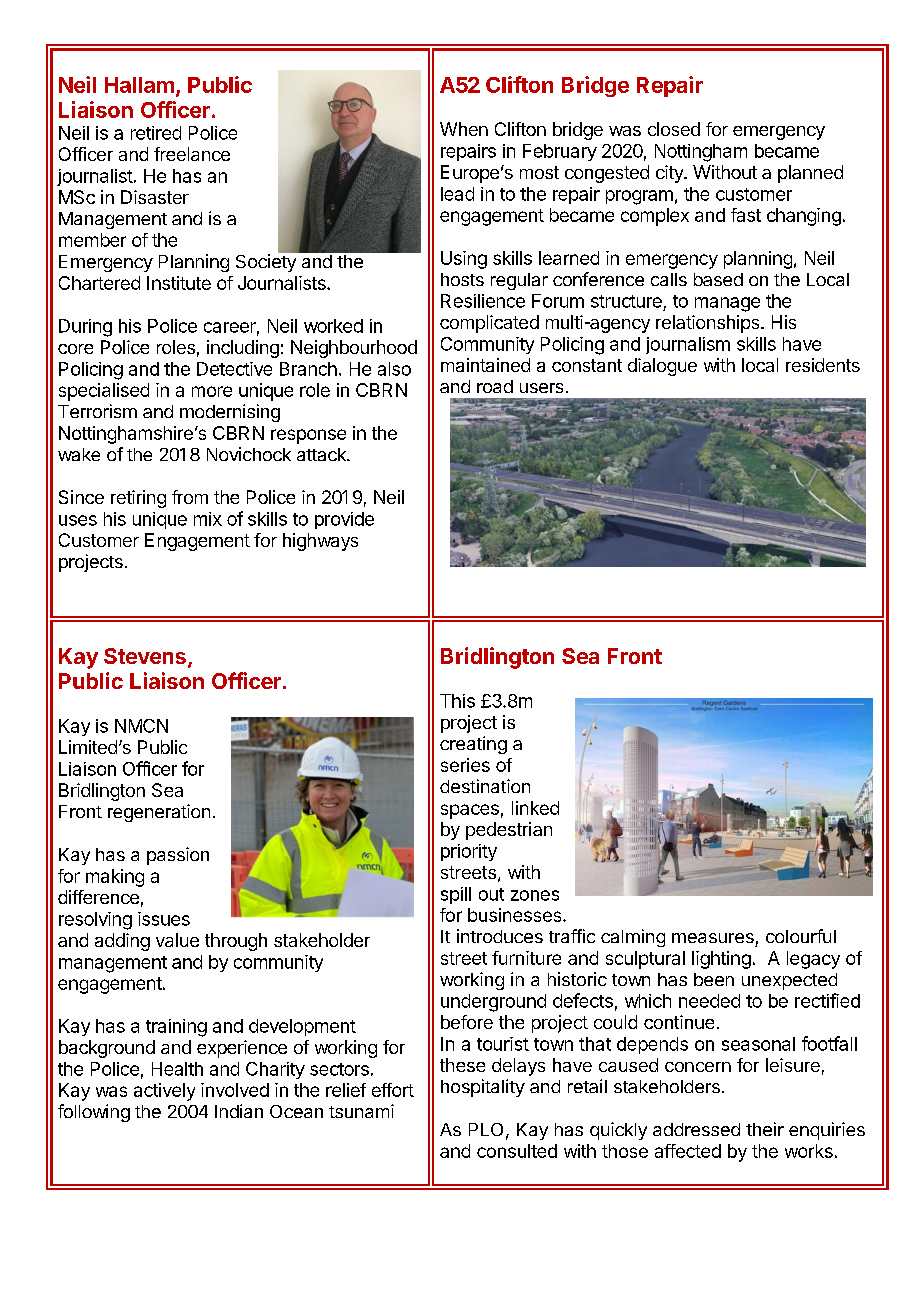 The height and width of the screenshot is (1308, 924). What do you see at coordinates (674, 129) in the screenshot?
I see `closed` at bounding box center [674, 129].
